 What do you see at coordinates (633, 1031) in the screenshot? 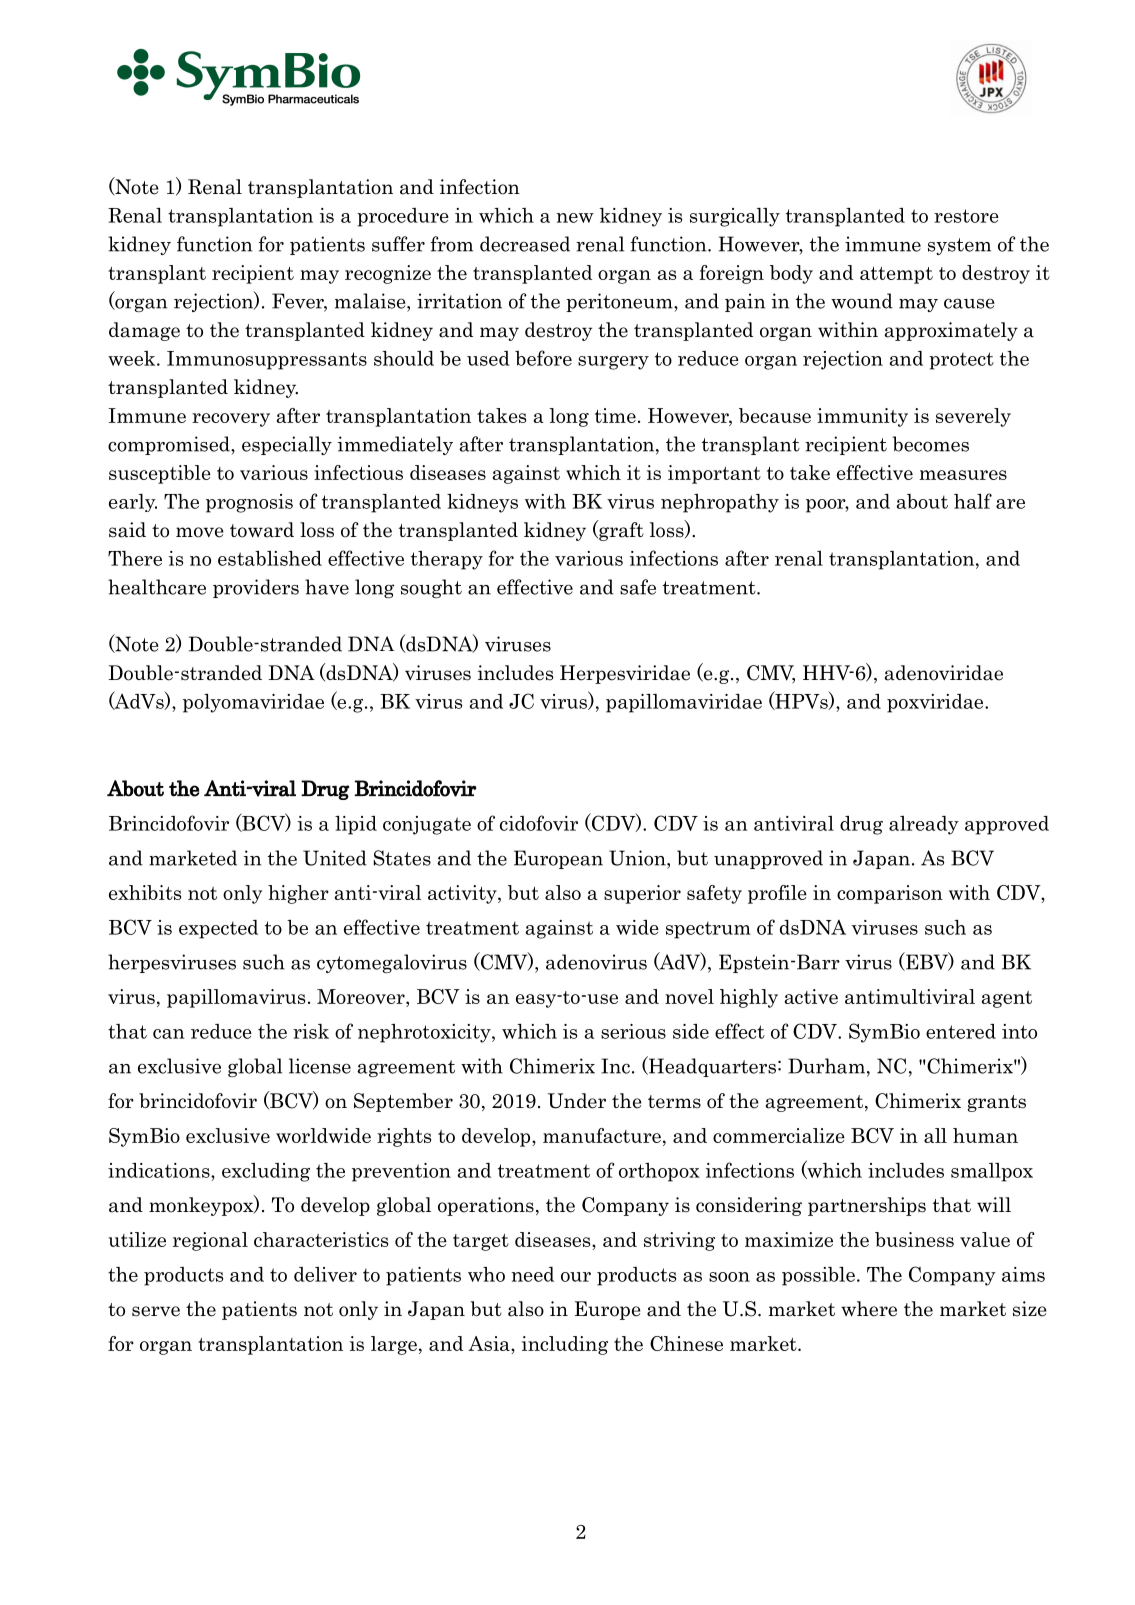
I see `serious` at bounding box center [633, 1031].
